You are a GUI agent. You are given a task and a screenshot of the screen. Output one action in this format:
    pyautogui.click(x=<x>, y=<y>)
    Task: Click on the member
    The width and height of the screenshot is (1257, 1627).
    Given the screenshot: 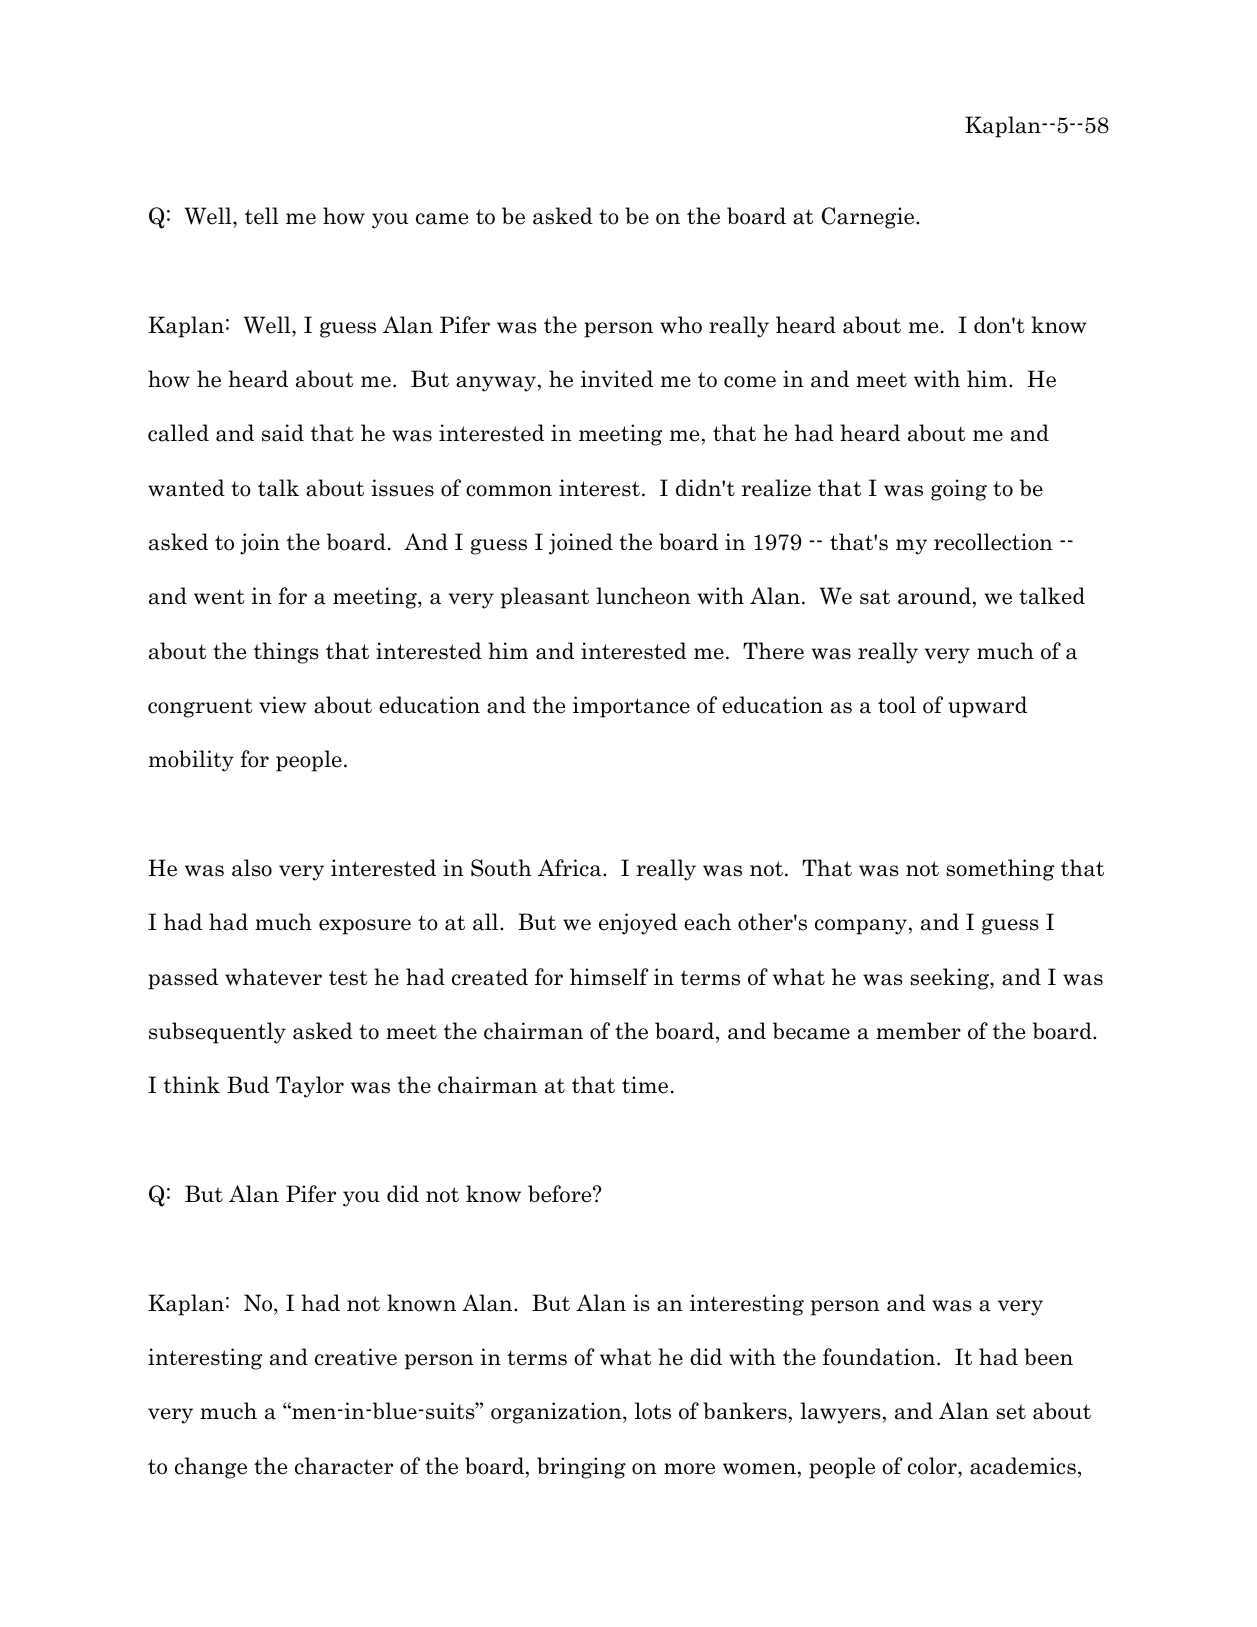 What is the action you would take?
    pyautogui.click(x=918, y=1031)
